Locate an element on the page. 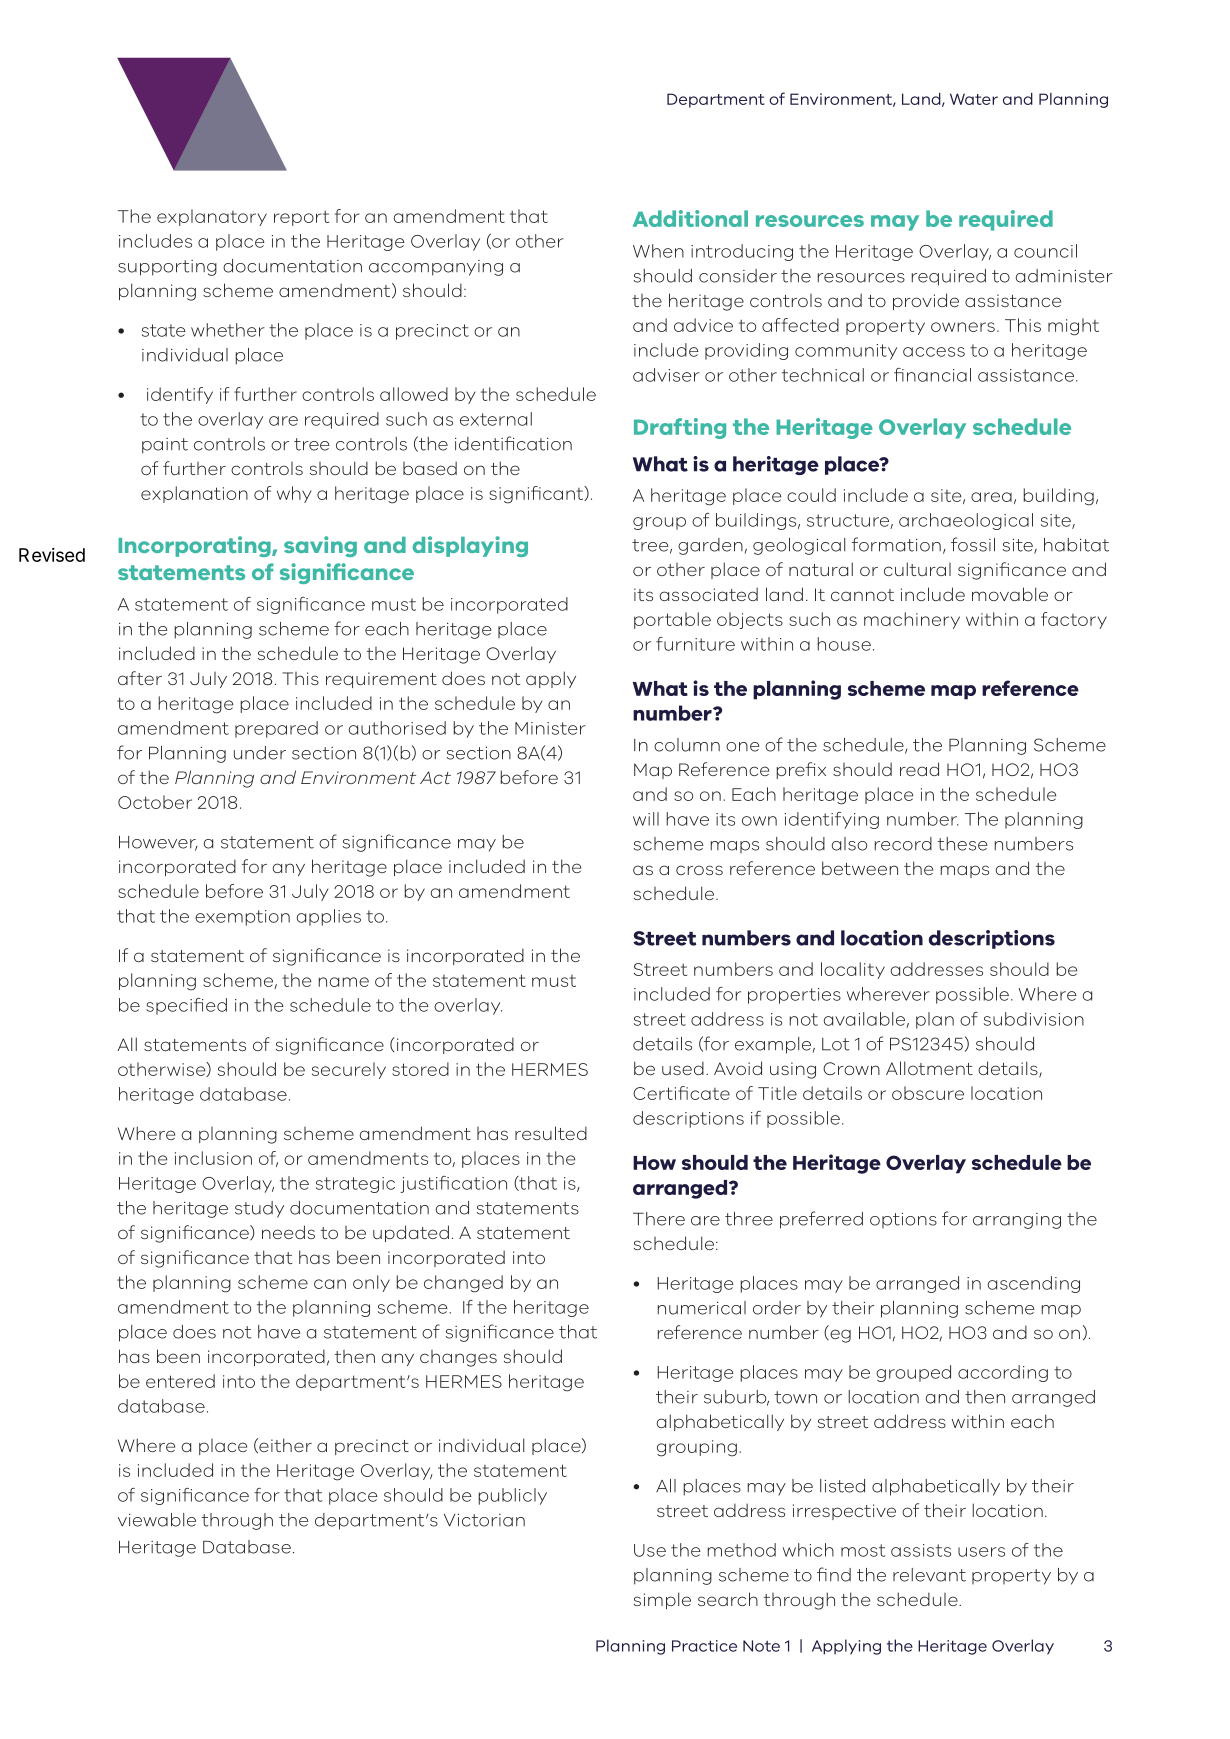 Image resolution: width=1230 pixels, height=1739 pixels. relevant is located at coordinates (929, 1575).
